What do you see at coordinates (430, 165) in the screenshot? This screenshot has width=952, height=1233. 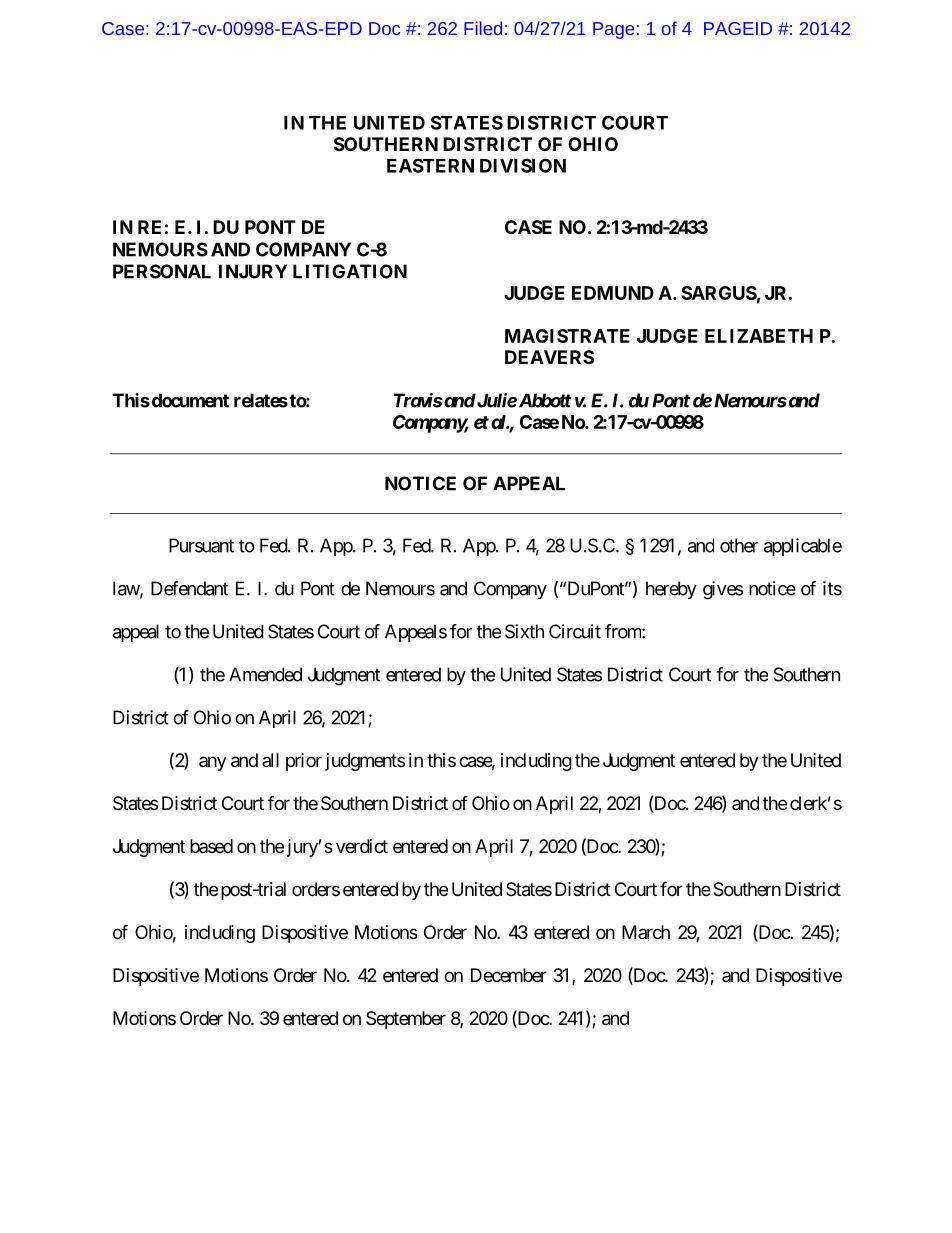 I see `EASTERN` at bounding box center [430, 165].
